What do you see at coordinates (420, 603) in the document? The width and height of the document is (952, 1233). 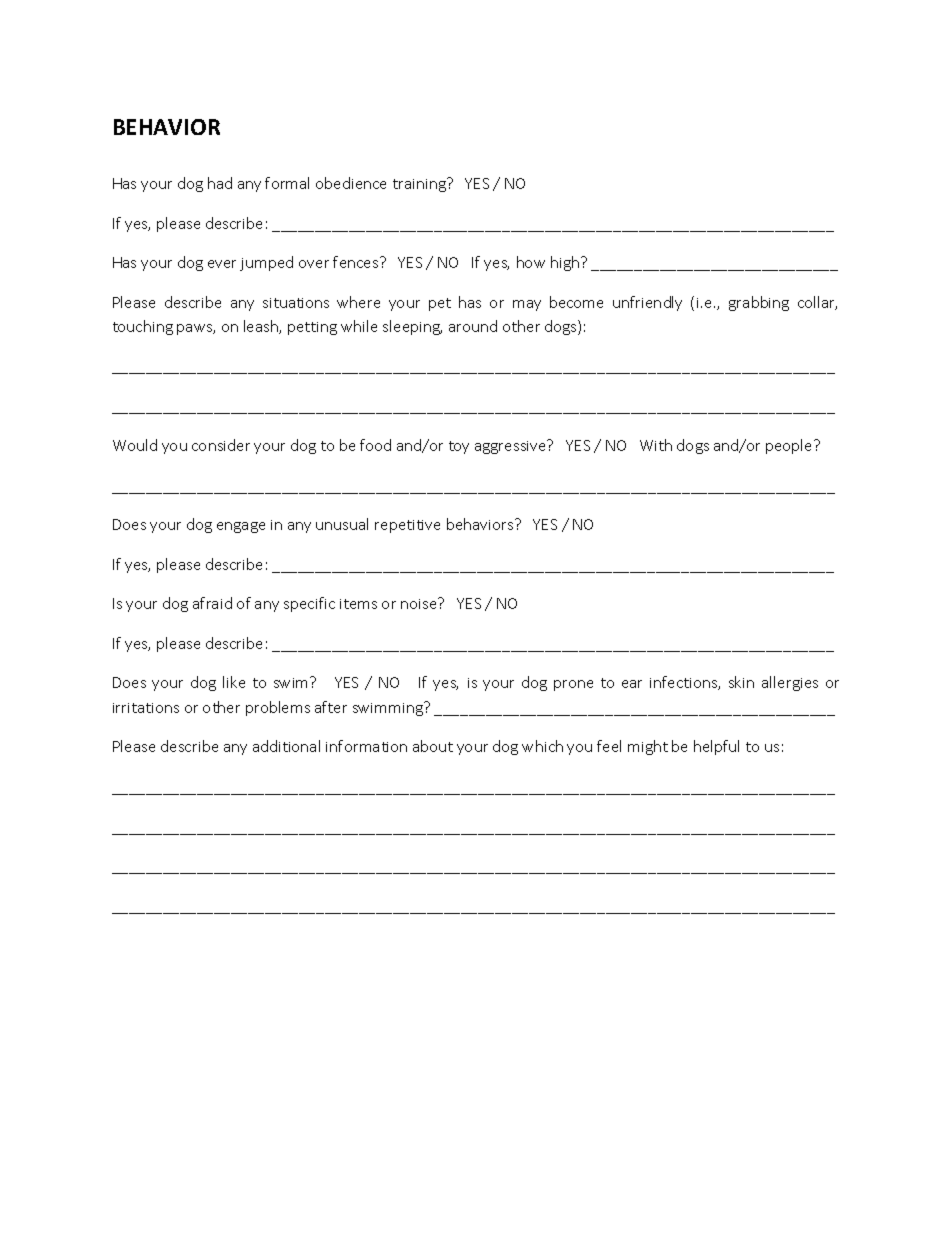 I see `noise` at bounding box center [420, 603].
